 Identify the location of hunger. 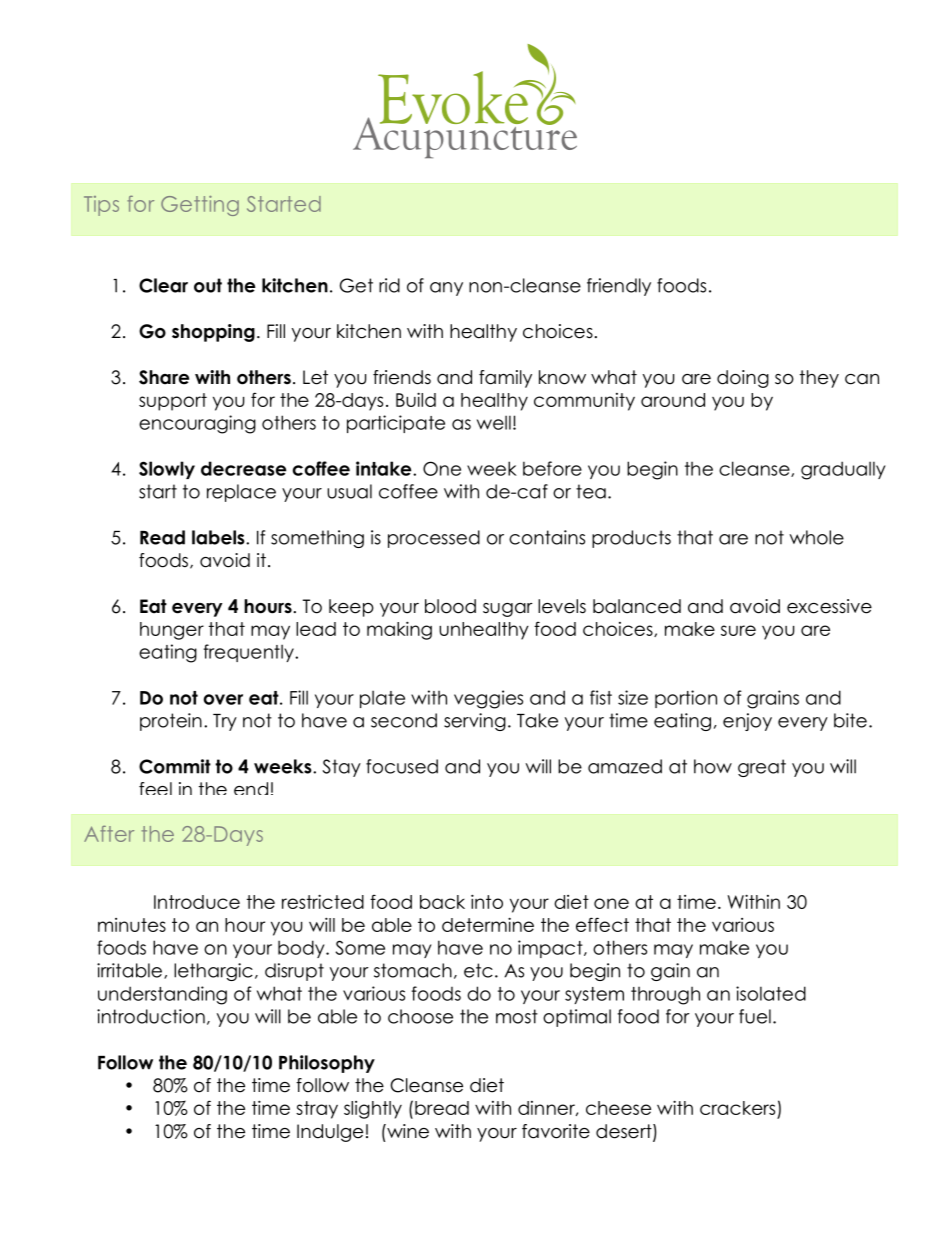
(172, 631).
